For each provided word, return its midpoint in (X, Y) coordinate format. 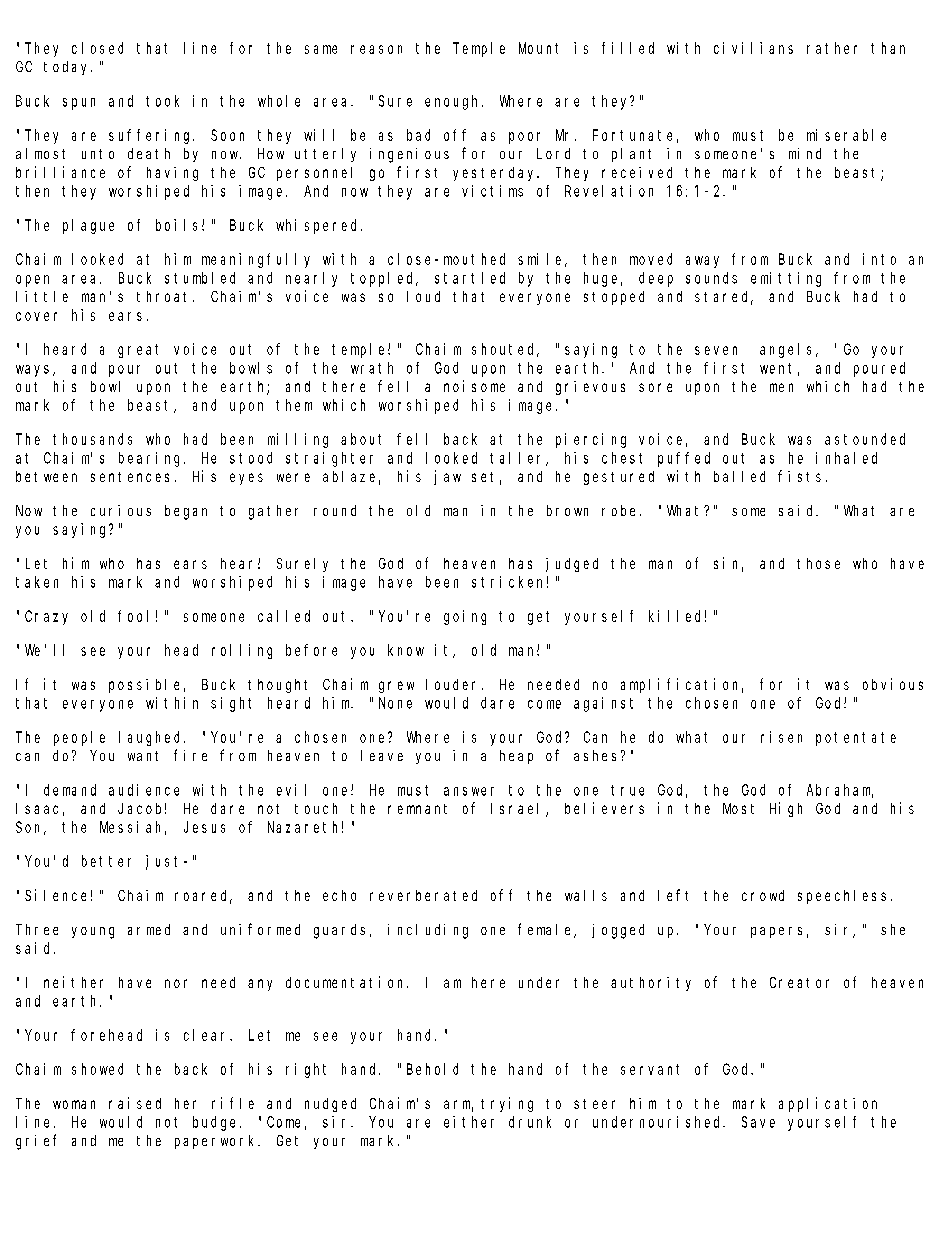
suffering (151, 136)
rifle (233, 1103)
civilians (753, 48)
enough (454, 102)
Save (758, 1122)
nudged (330, 1105)
